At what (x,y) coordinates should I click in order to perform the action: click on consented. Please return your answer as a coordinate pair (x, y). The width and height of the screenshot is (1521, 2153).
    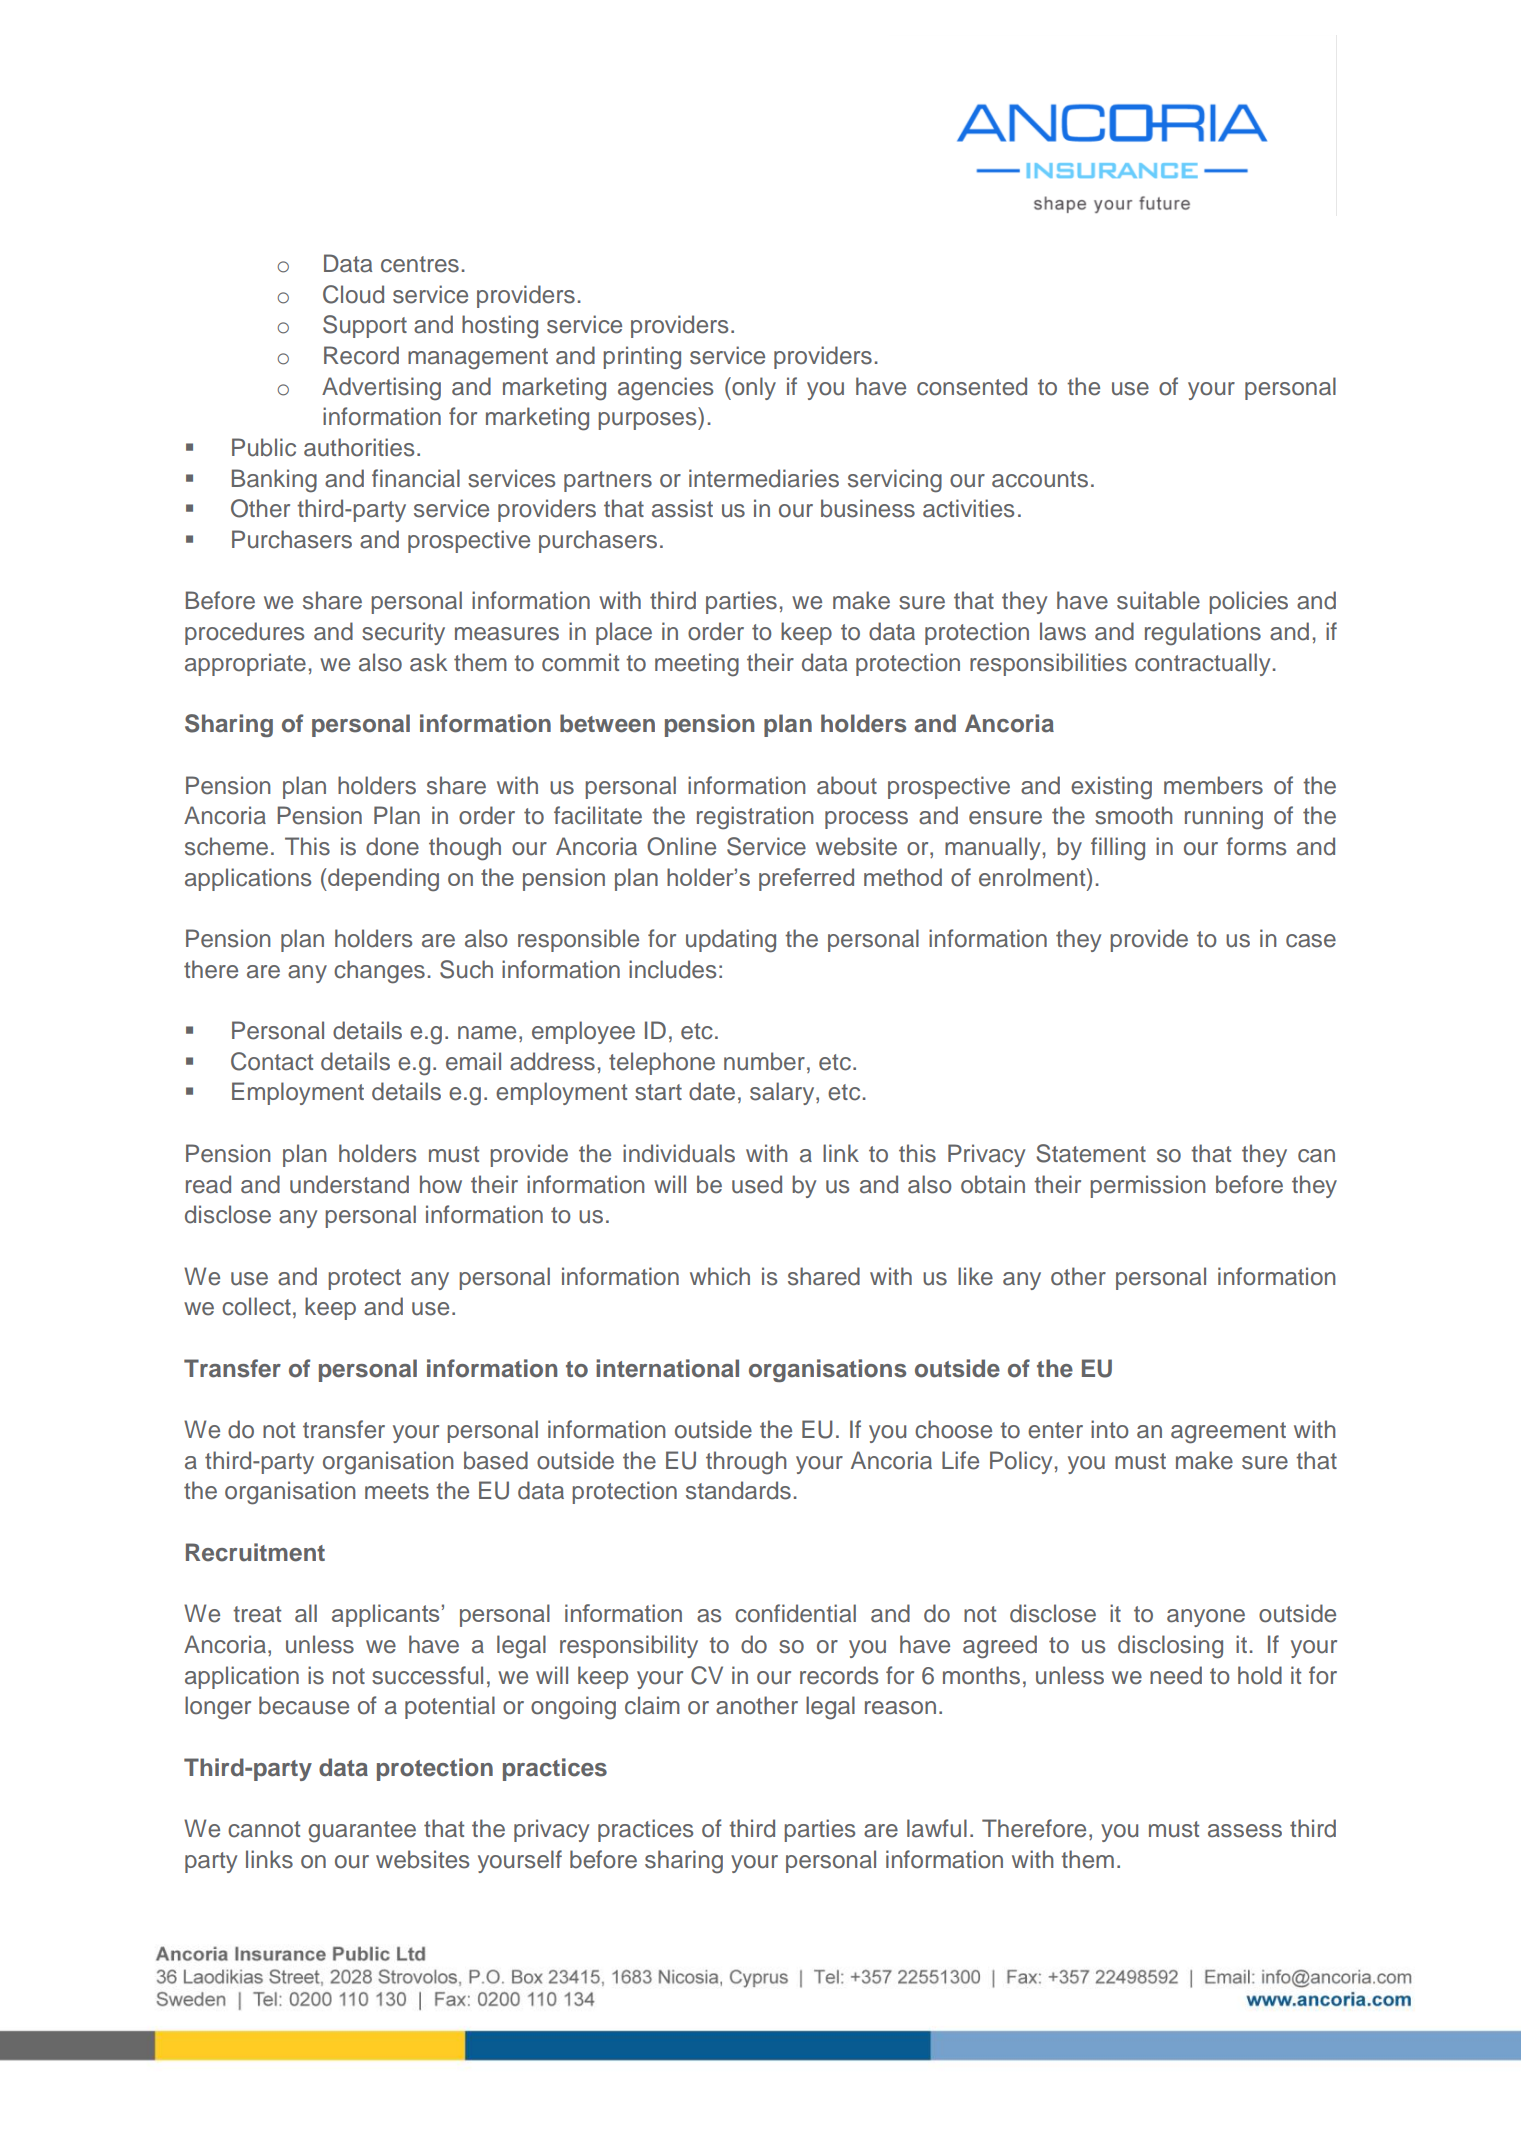
    Looking at the image, I should click on (972, 386).
